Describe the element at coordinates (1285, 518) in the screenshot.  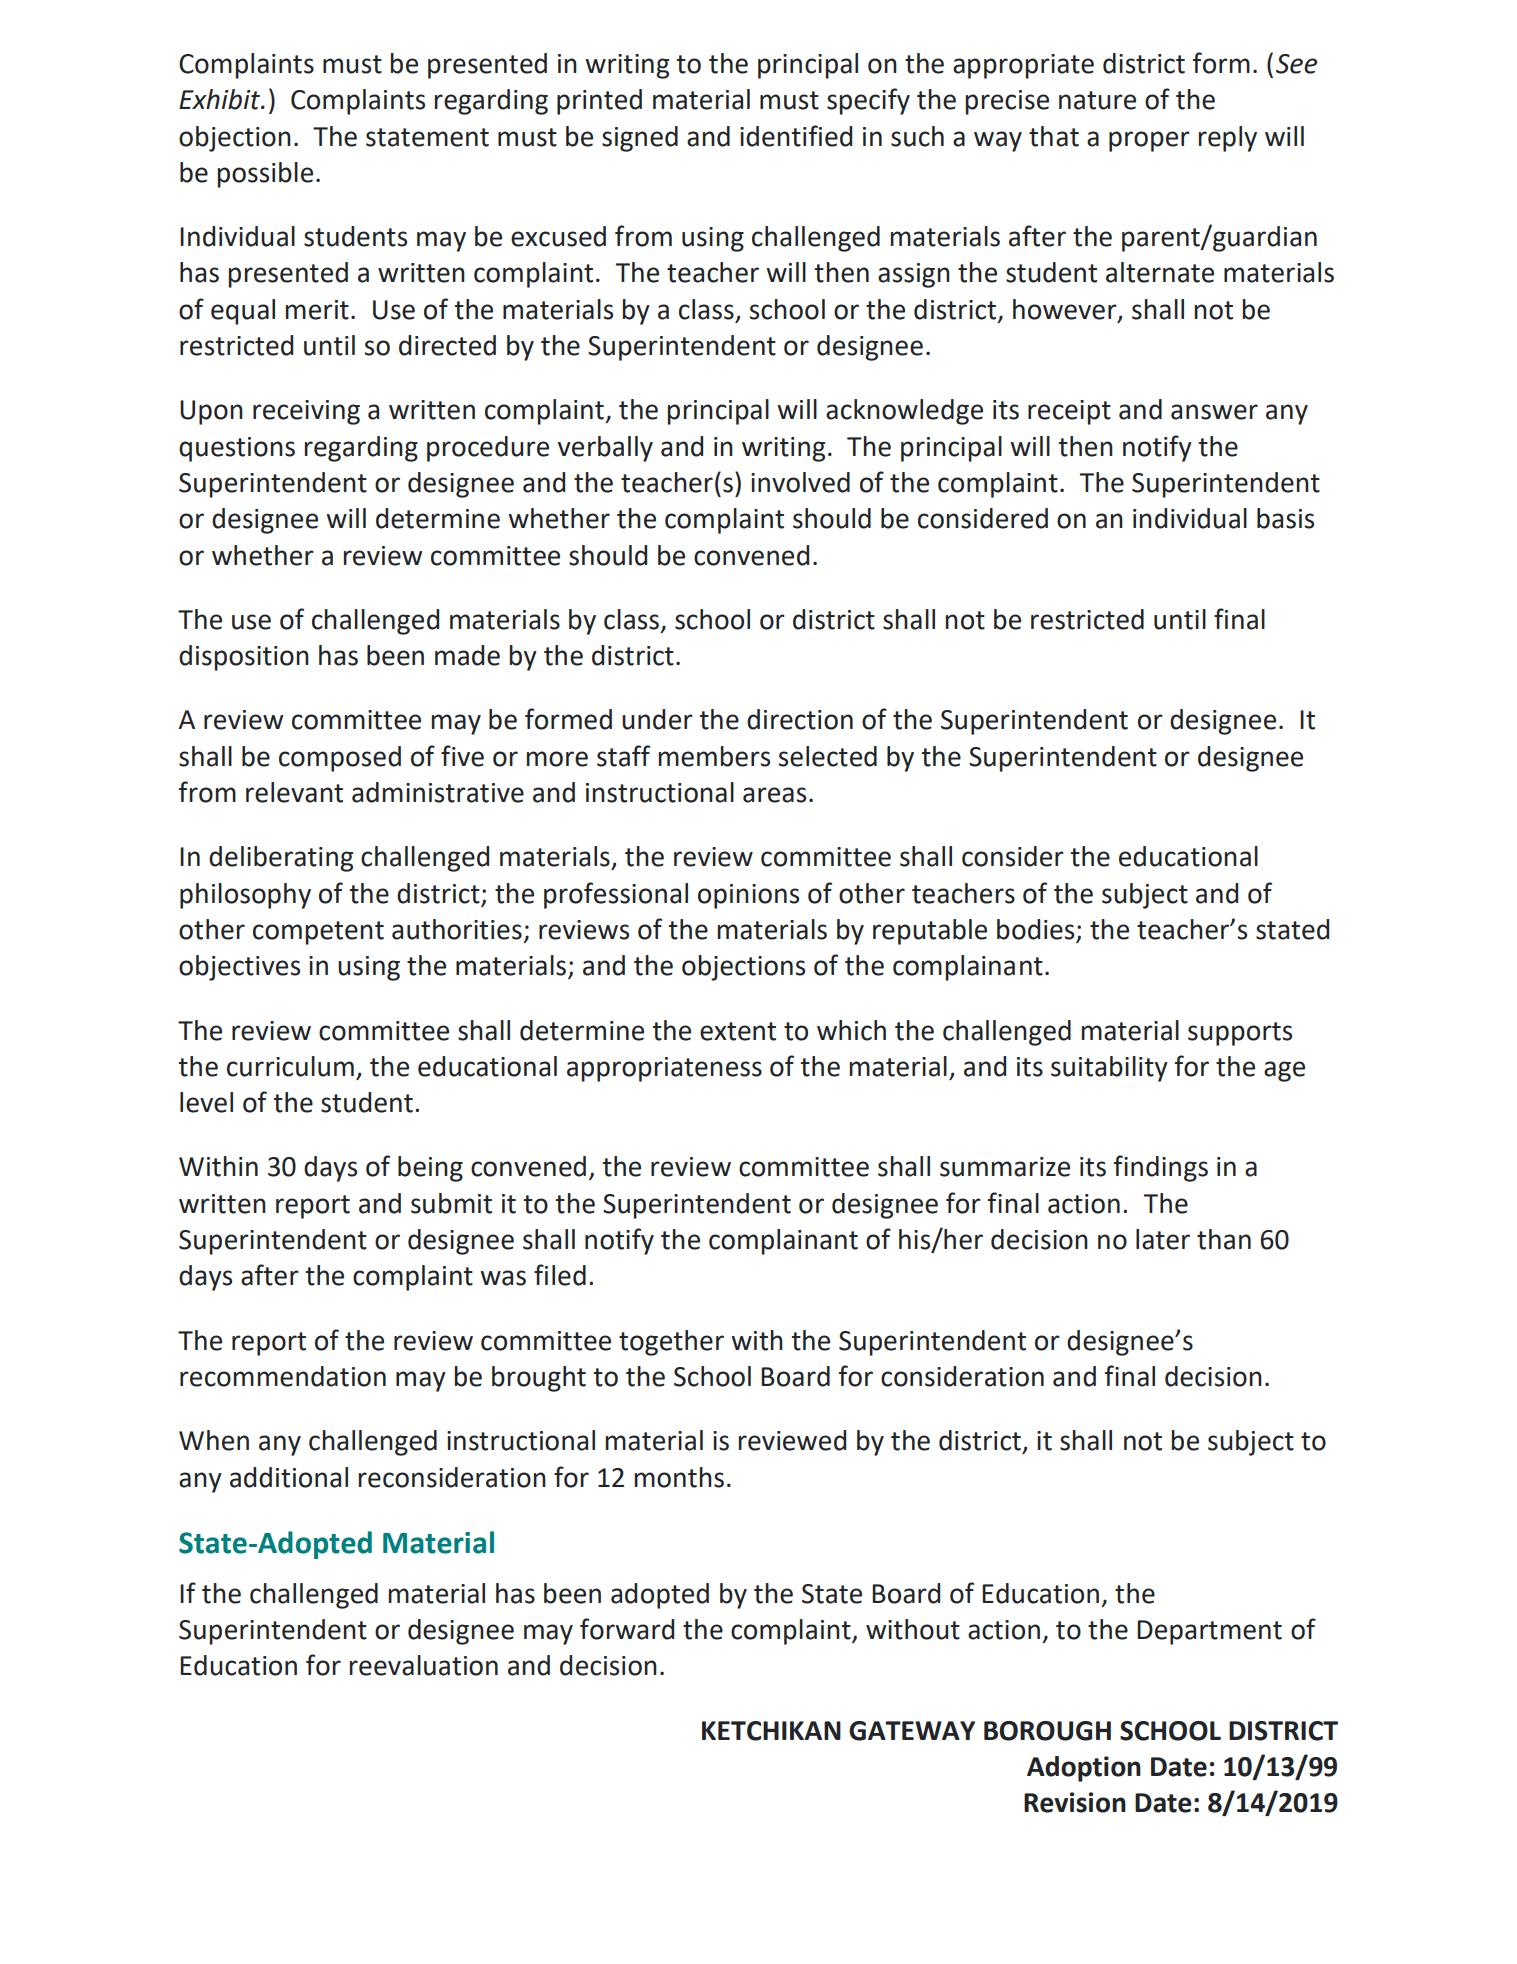
I see `basis` at that location.
